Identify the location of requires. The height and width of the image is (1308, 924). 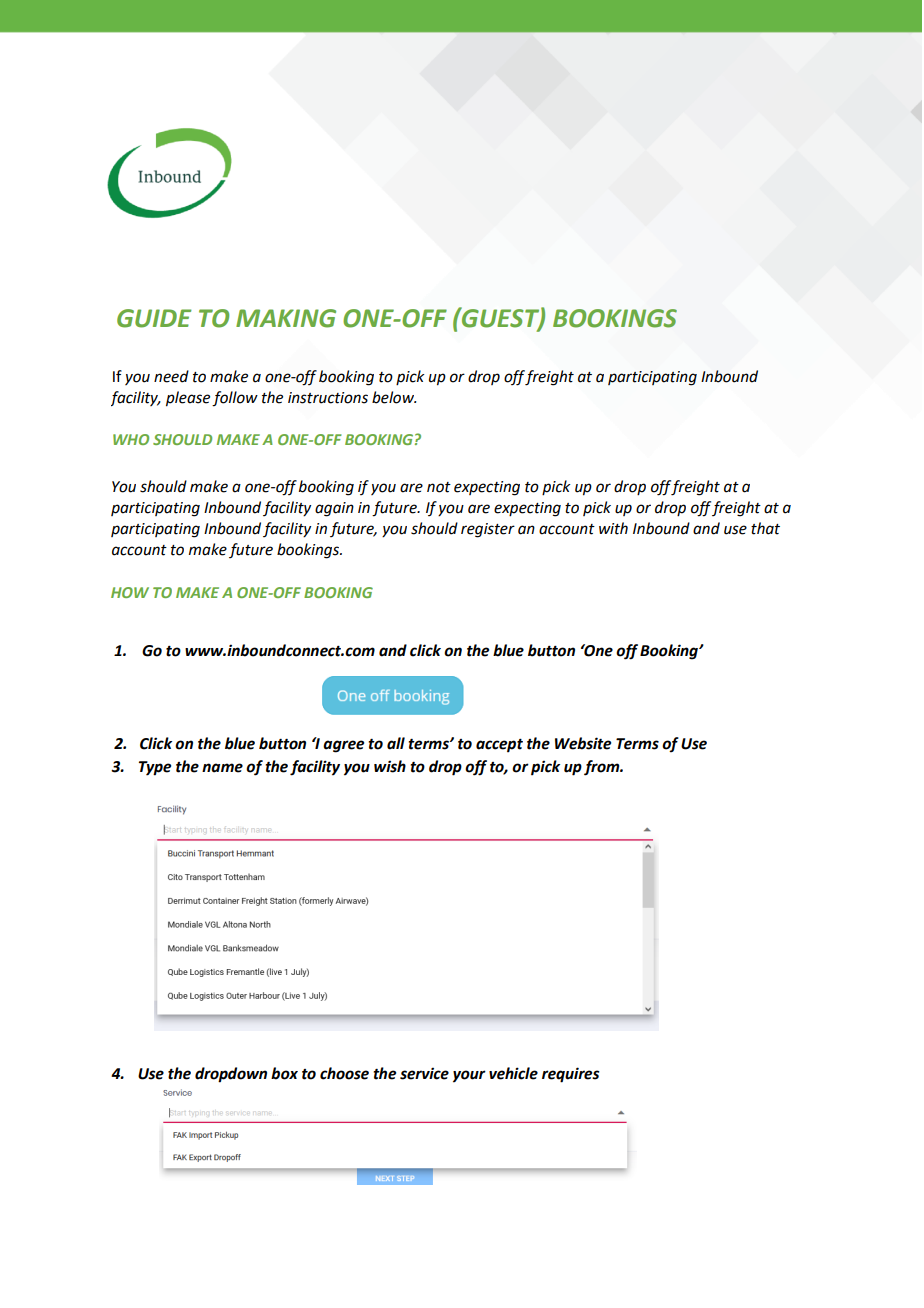
(571, 1075).
